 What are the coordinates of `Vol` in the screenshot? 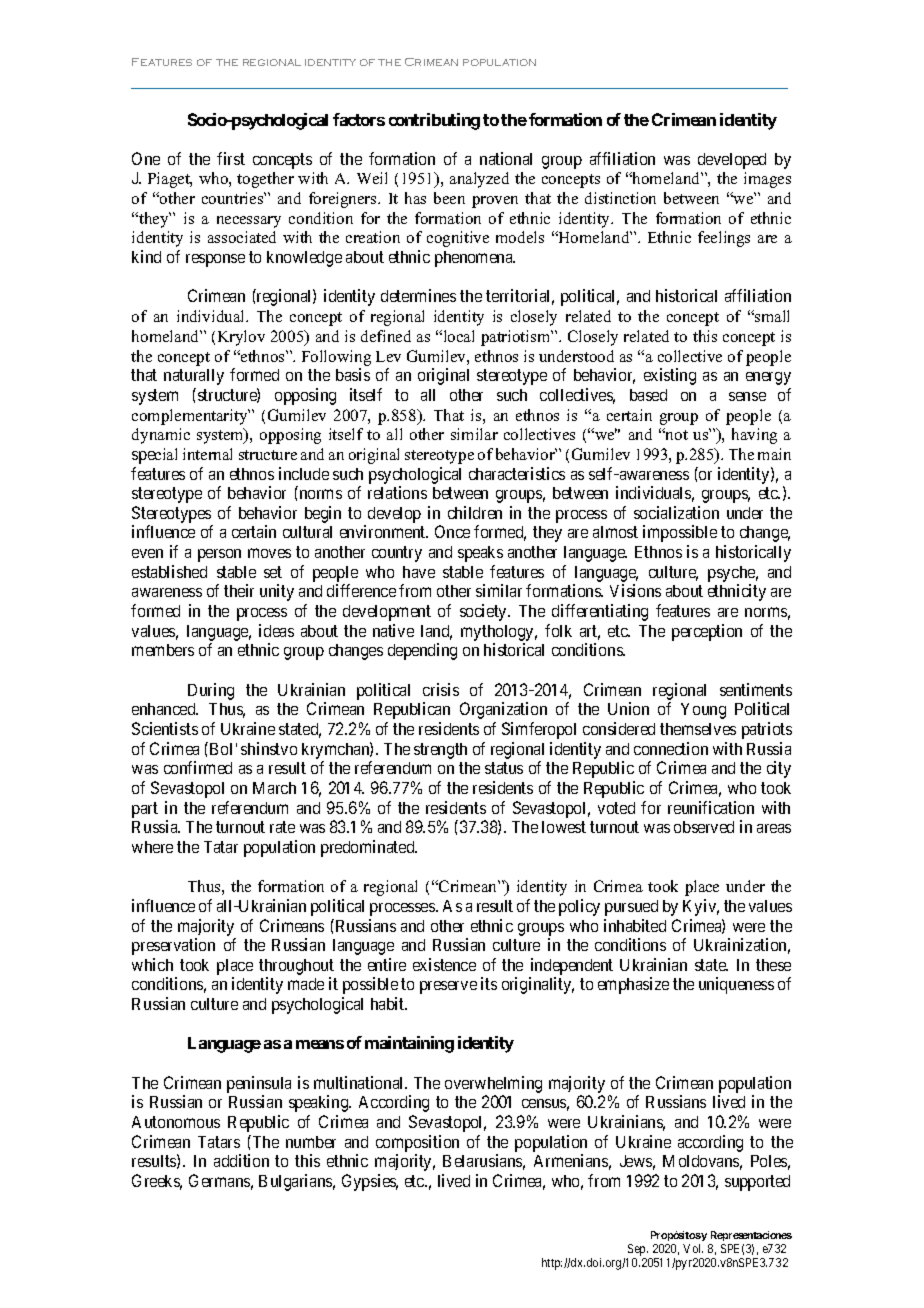 It's located at (693, 1248).
